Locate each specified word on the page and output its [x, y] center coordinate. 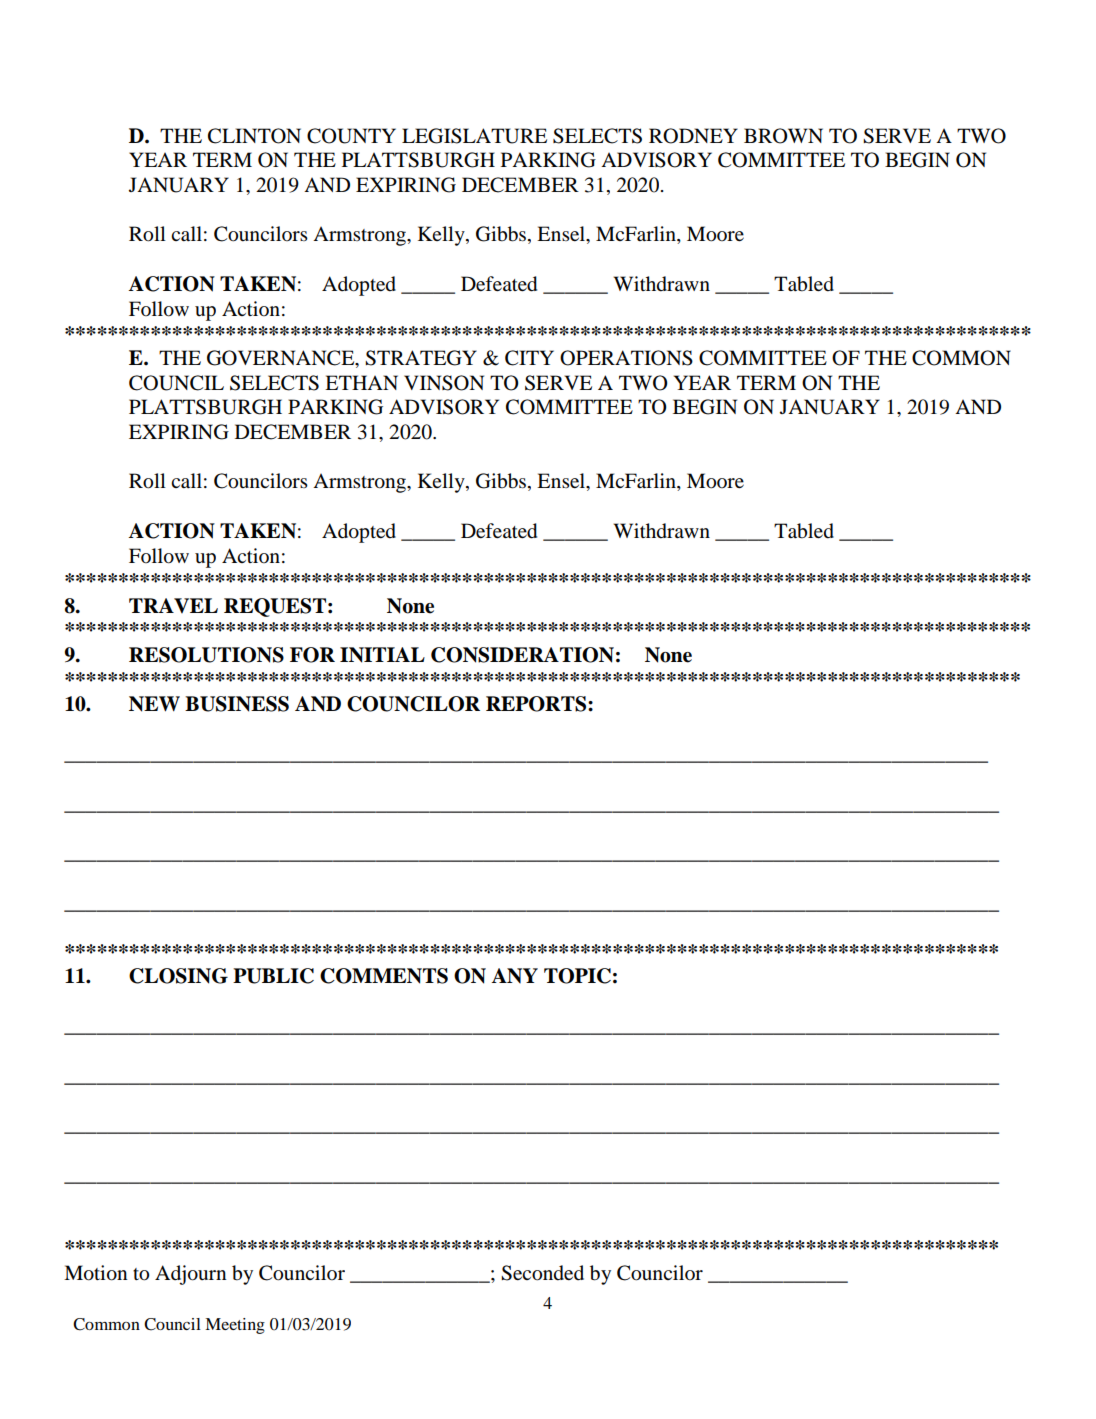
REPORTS [537, 704]
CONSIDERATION [522, 655]
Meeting [235, 1326]
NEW [154, 704]
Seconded [542, 1273]
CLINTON [254, 136]
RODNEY [693, 136]
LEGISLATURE [474, 136]
